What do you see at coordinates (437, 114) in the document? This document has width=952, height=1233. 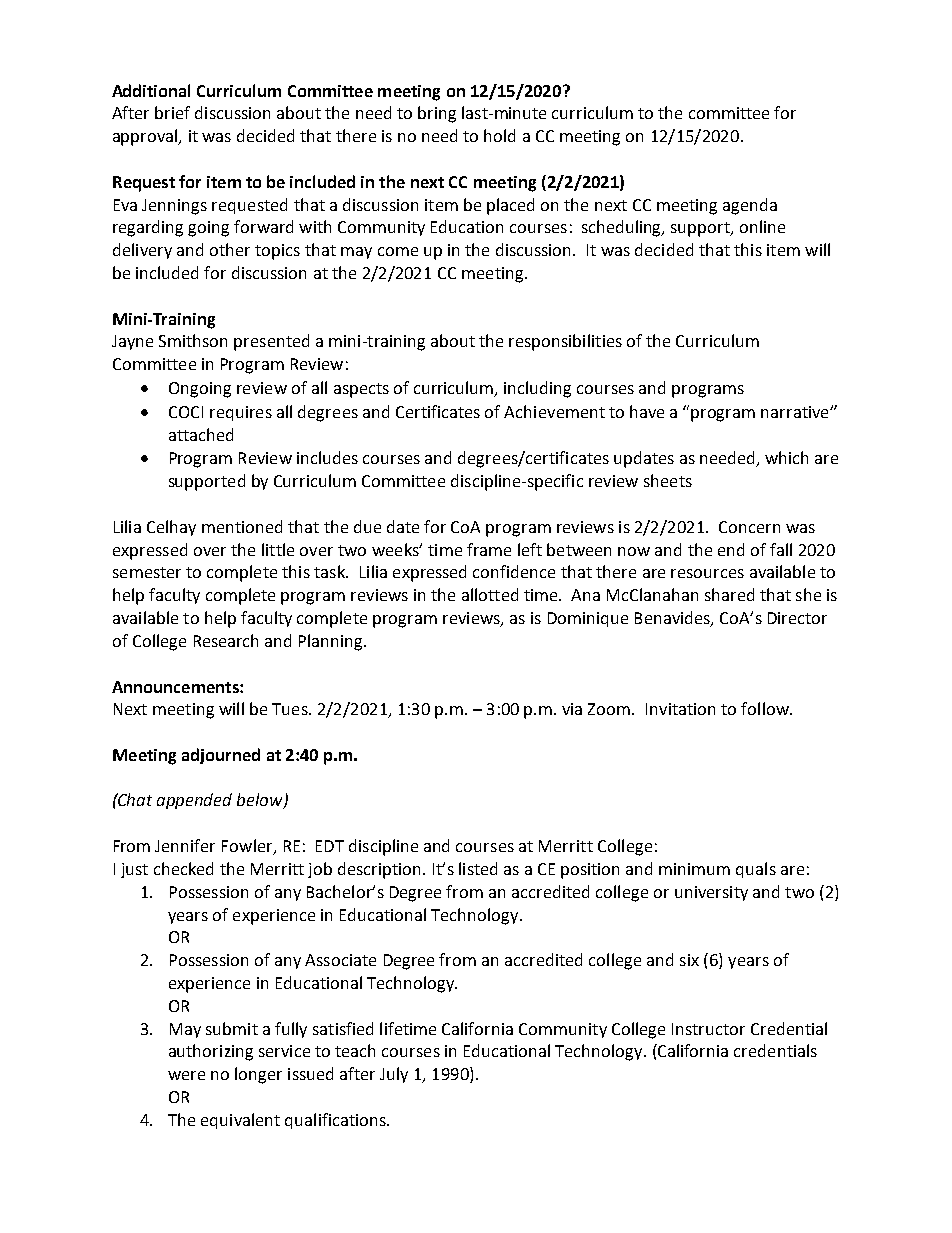 I see `bring` at bounding box center [437, 114].
